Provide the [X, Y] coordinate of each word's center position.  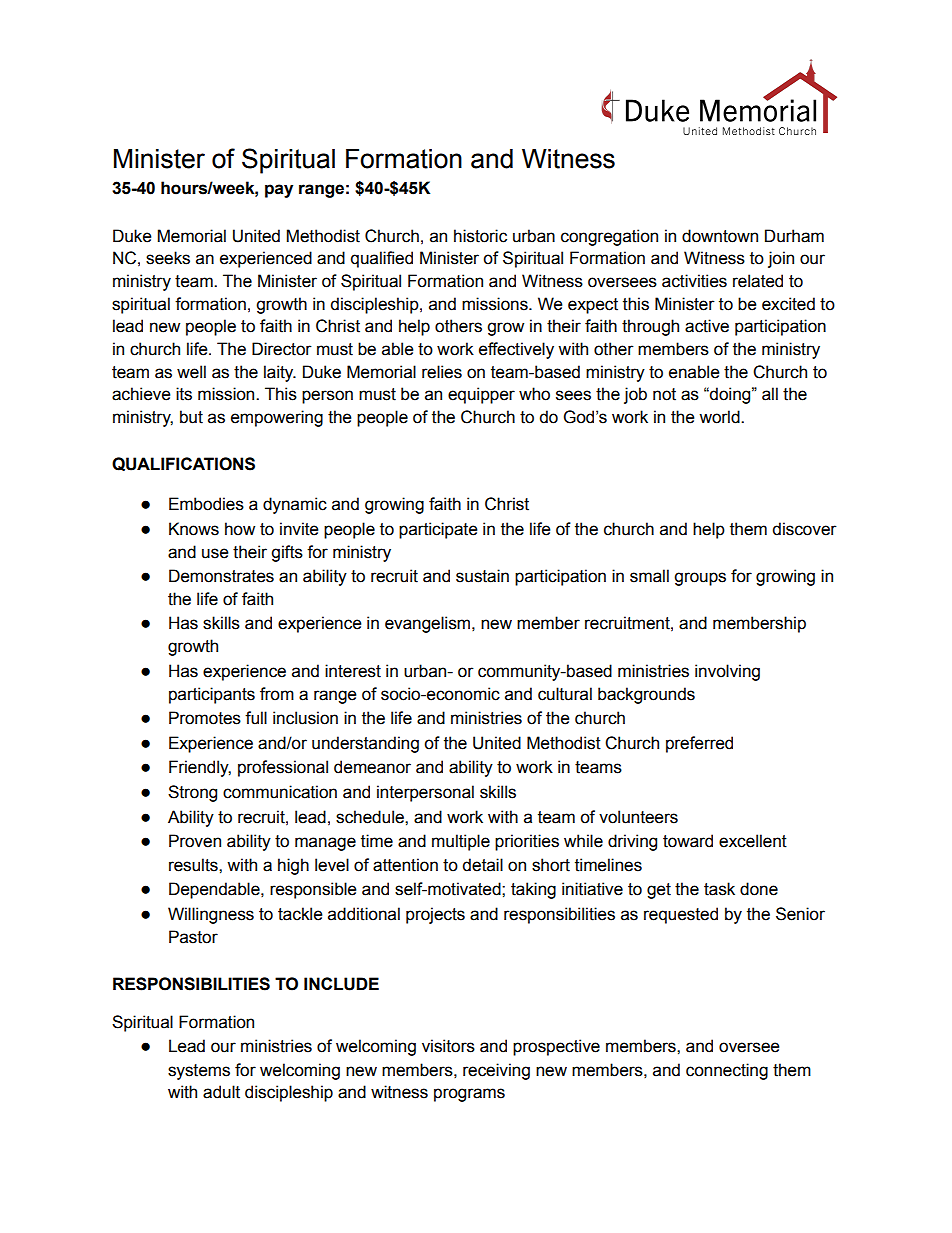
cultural [565, 694]
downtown [720, 236]
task [719, 889]
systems [199, 1072]
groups [700, 579]
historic [480, 236]
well [191, 372]
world [720, 417]
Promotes [205, 718]
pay [279, 191]
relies [442, 372]
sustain [482, 576]
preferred [699, 744]
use [215, 553]
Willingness [211, 915]
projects [435, 915]
